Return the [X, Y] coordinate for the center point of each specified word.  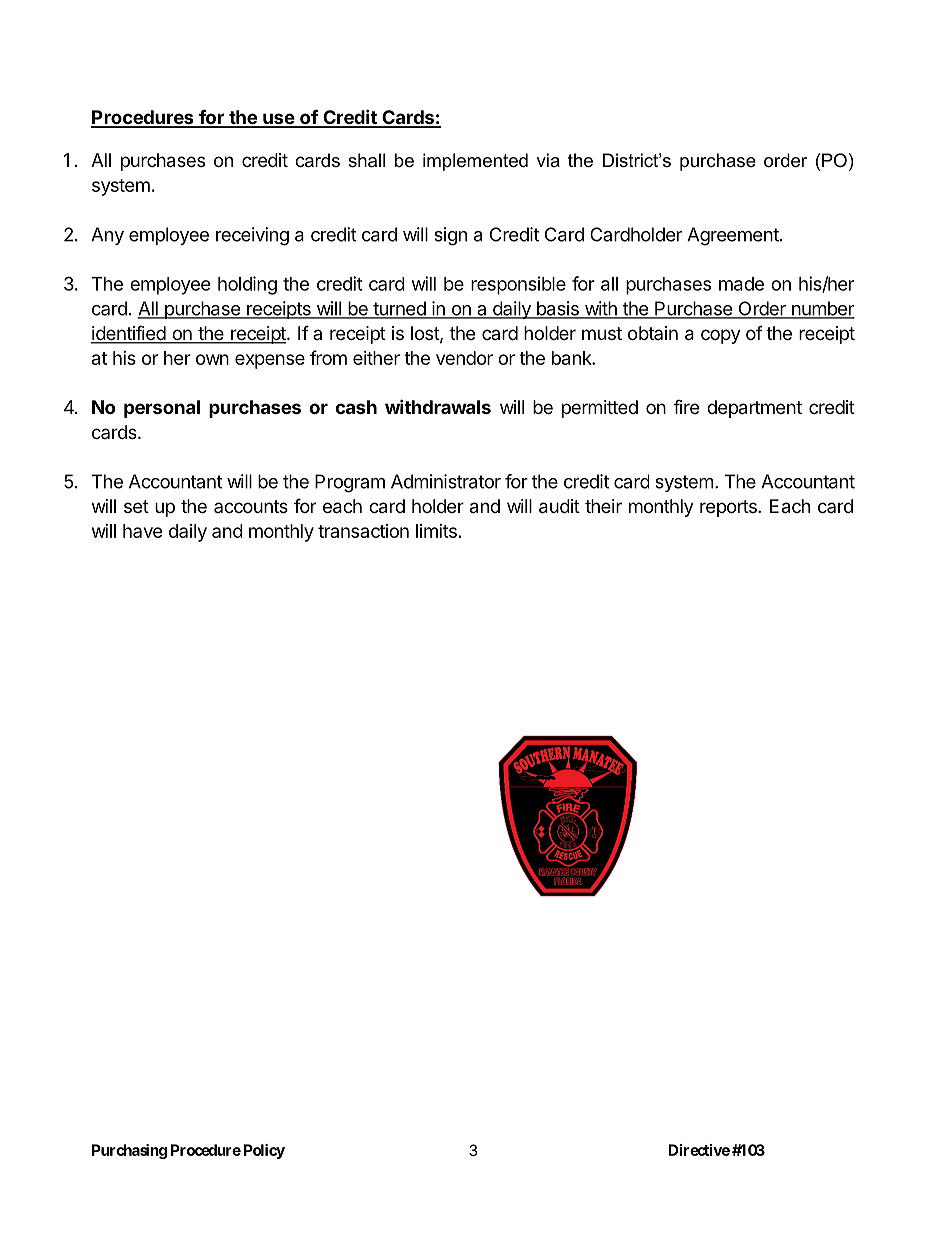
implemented [475, 162]
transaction [363, 531]
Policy [264, 1151]
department [754, 409]
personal [162, 409]
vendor [464, 358]
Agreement [733, 236]
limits [436, 531]
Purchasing [129, 1151]
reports [729, 508]
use [278, 120]
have [142, 531]
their [603, 506]
